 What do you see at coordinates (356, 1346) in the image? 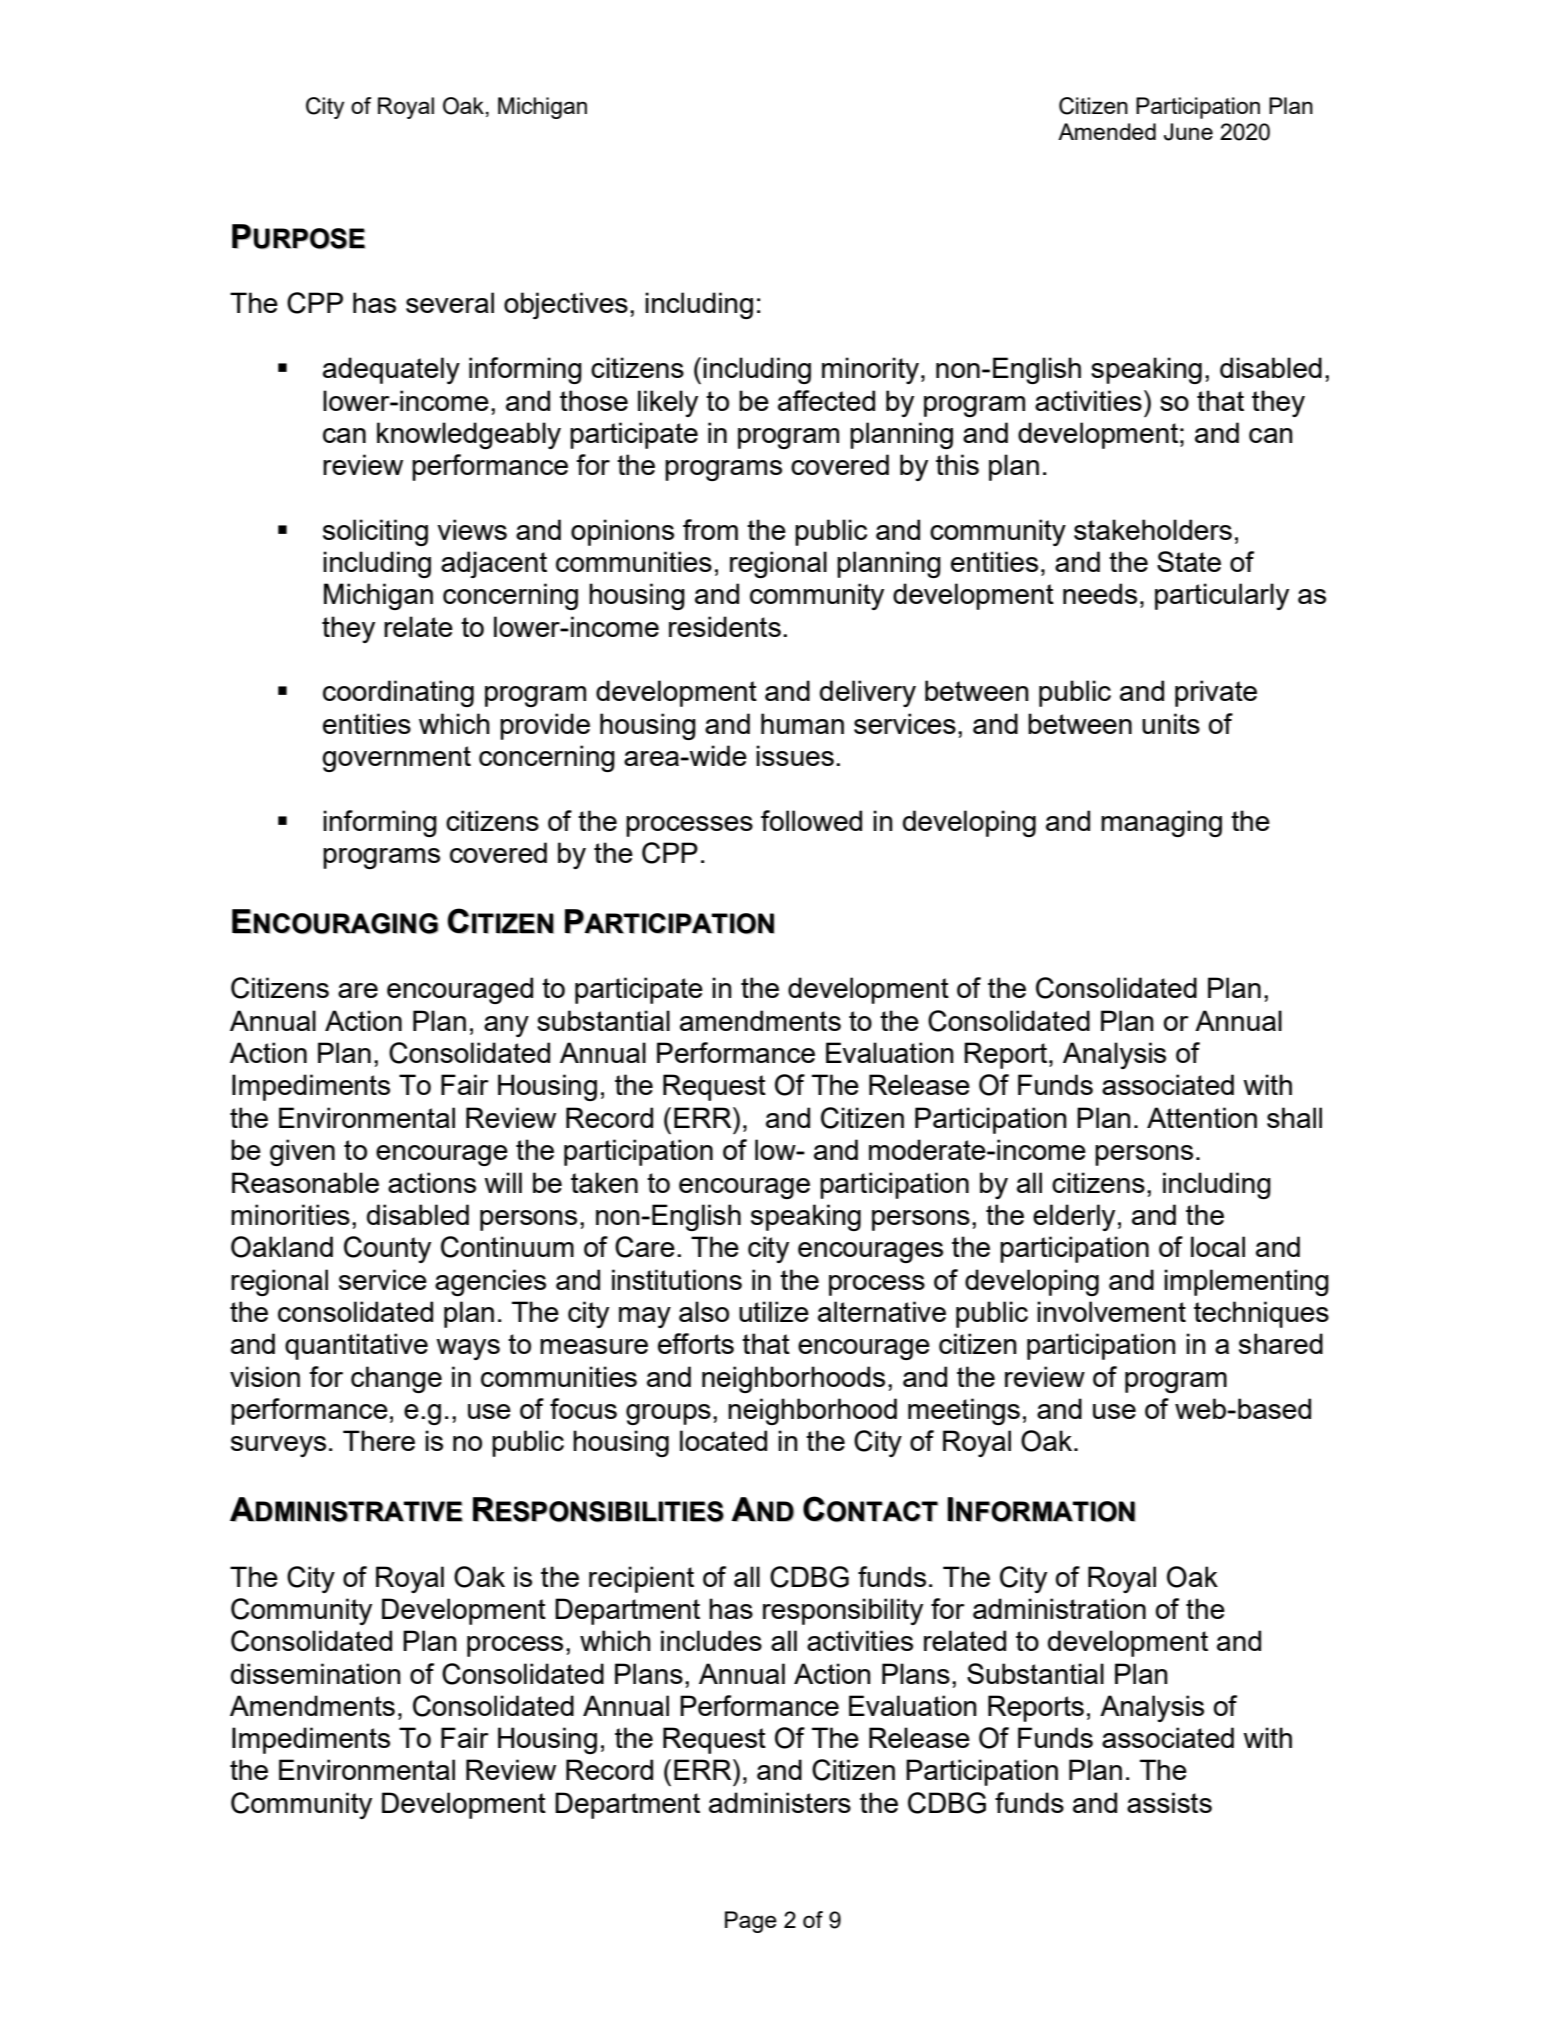
I see `quantitative` at bounding box center [356, 1346].
